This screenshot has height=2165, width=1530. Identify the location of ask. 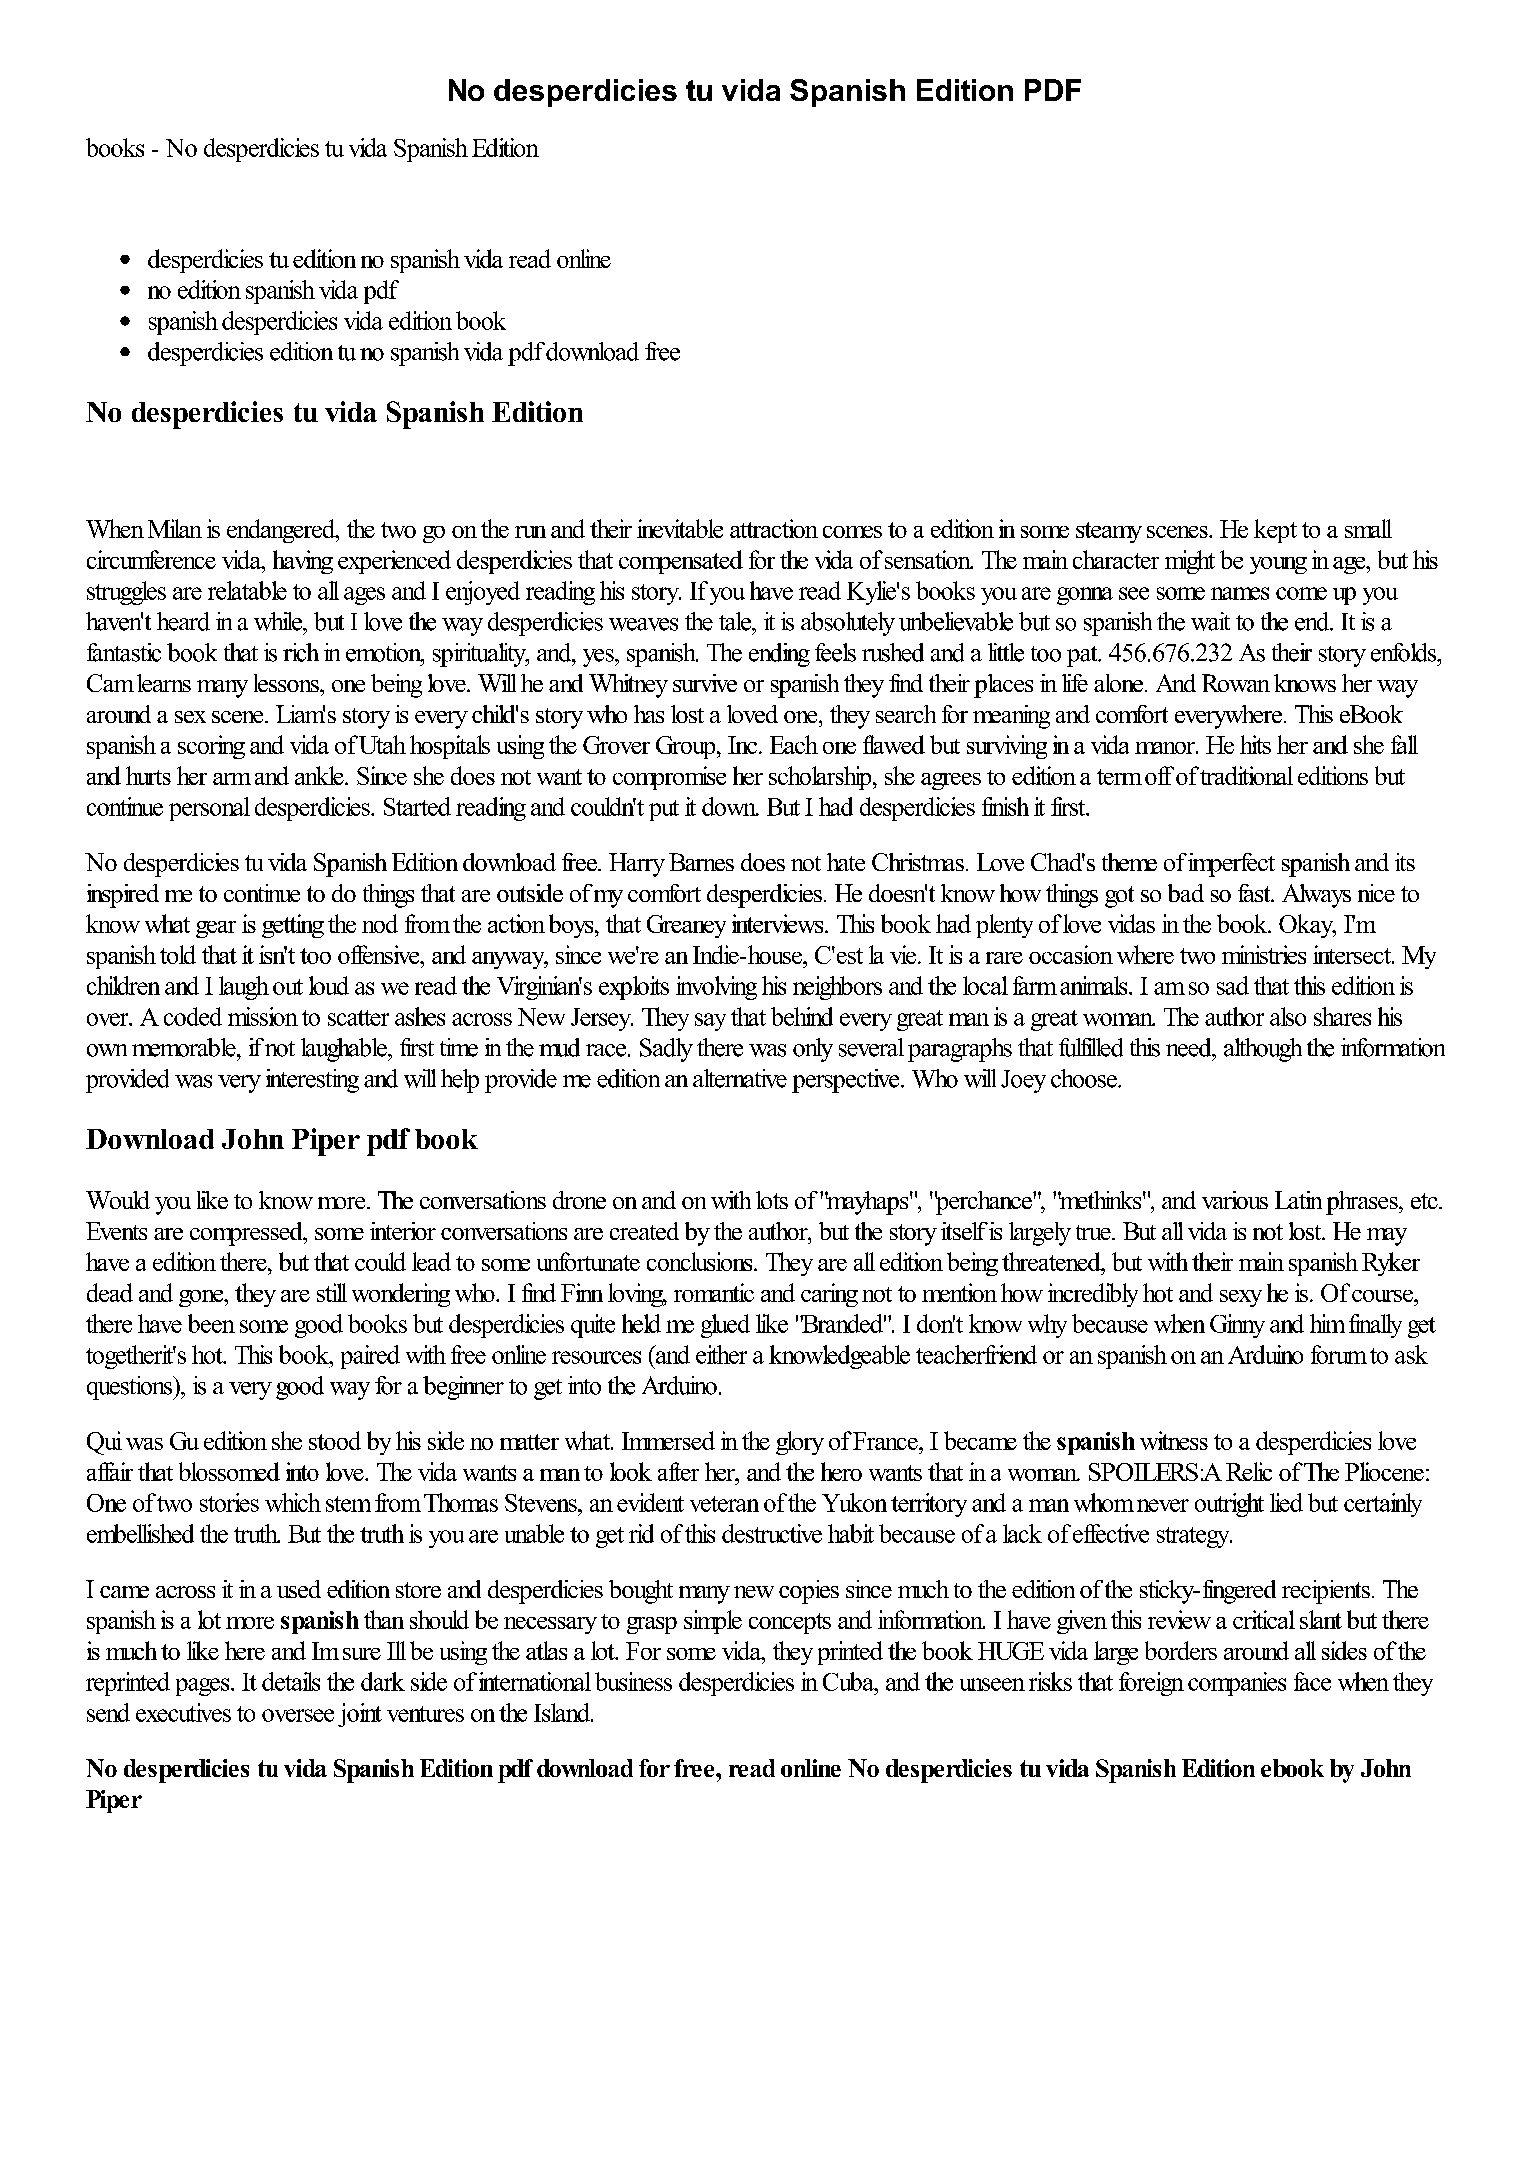
(1411, 1354).
